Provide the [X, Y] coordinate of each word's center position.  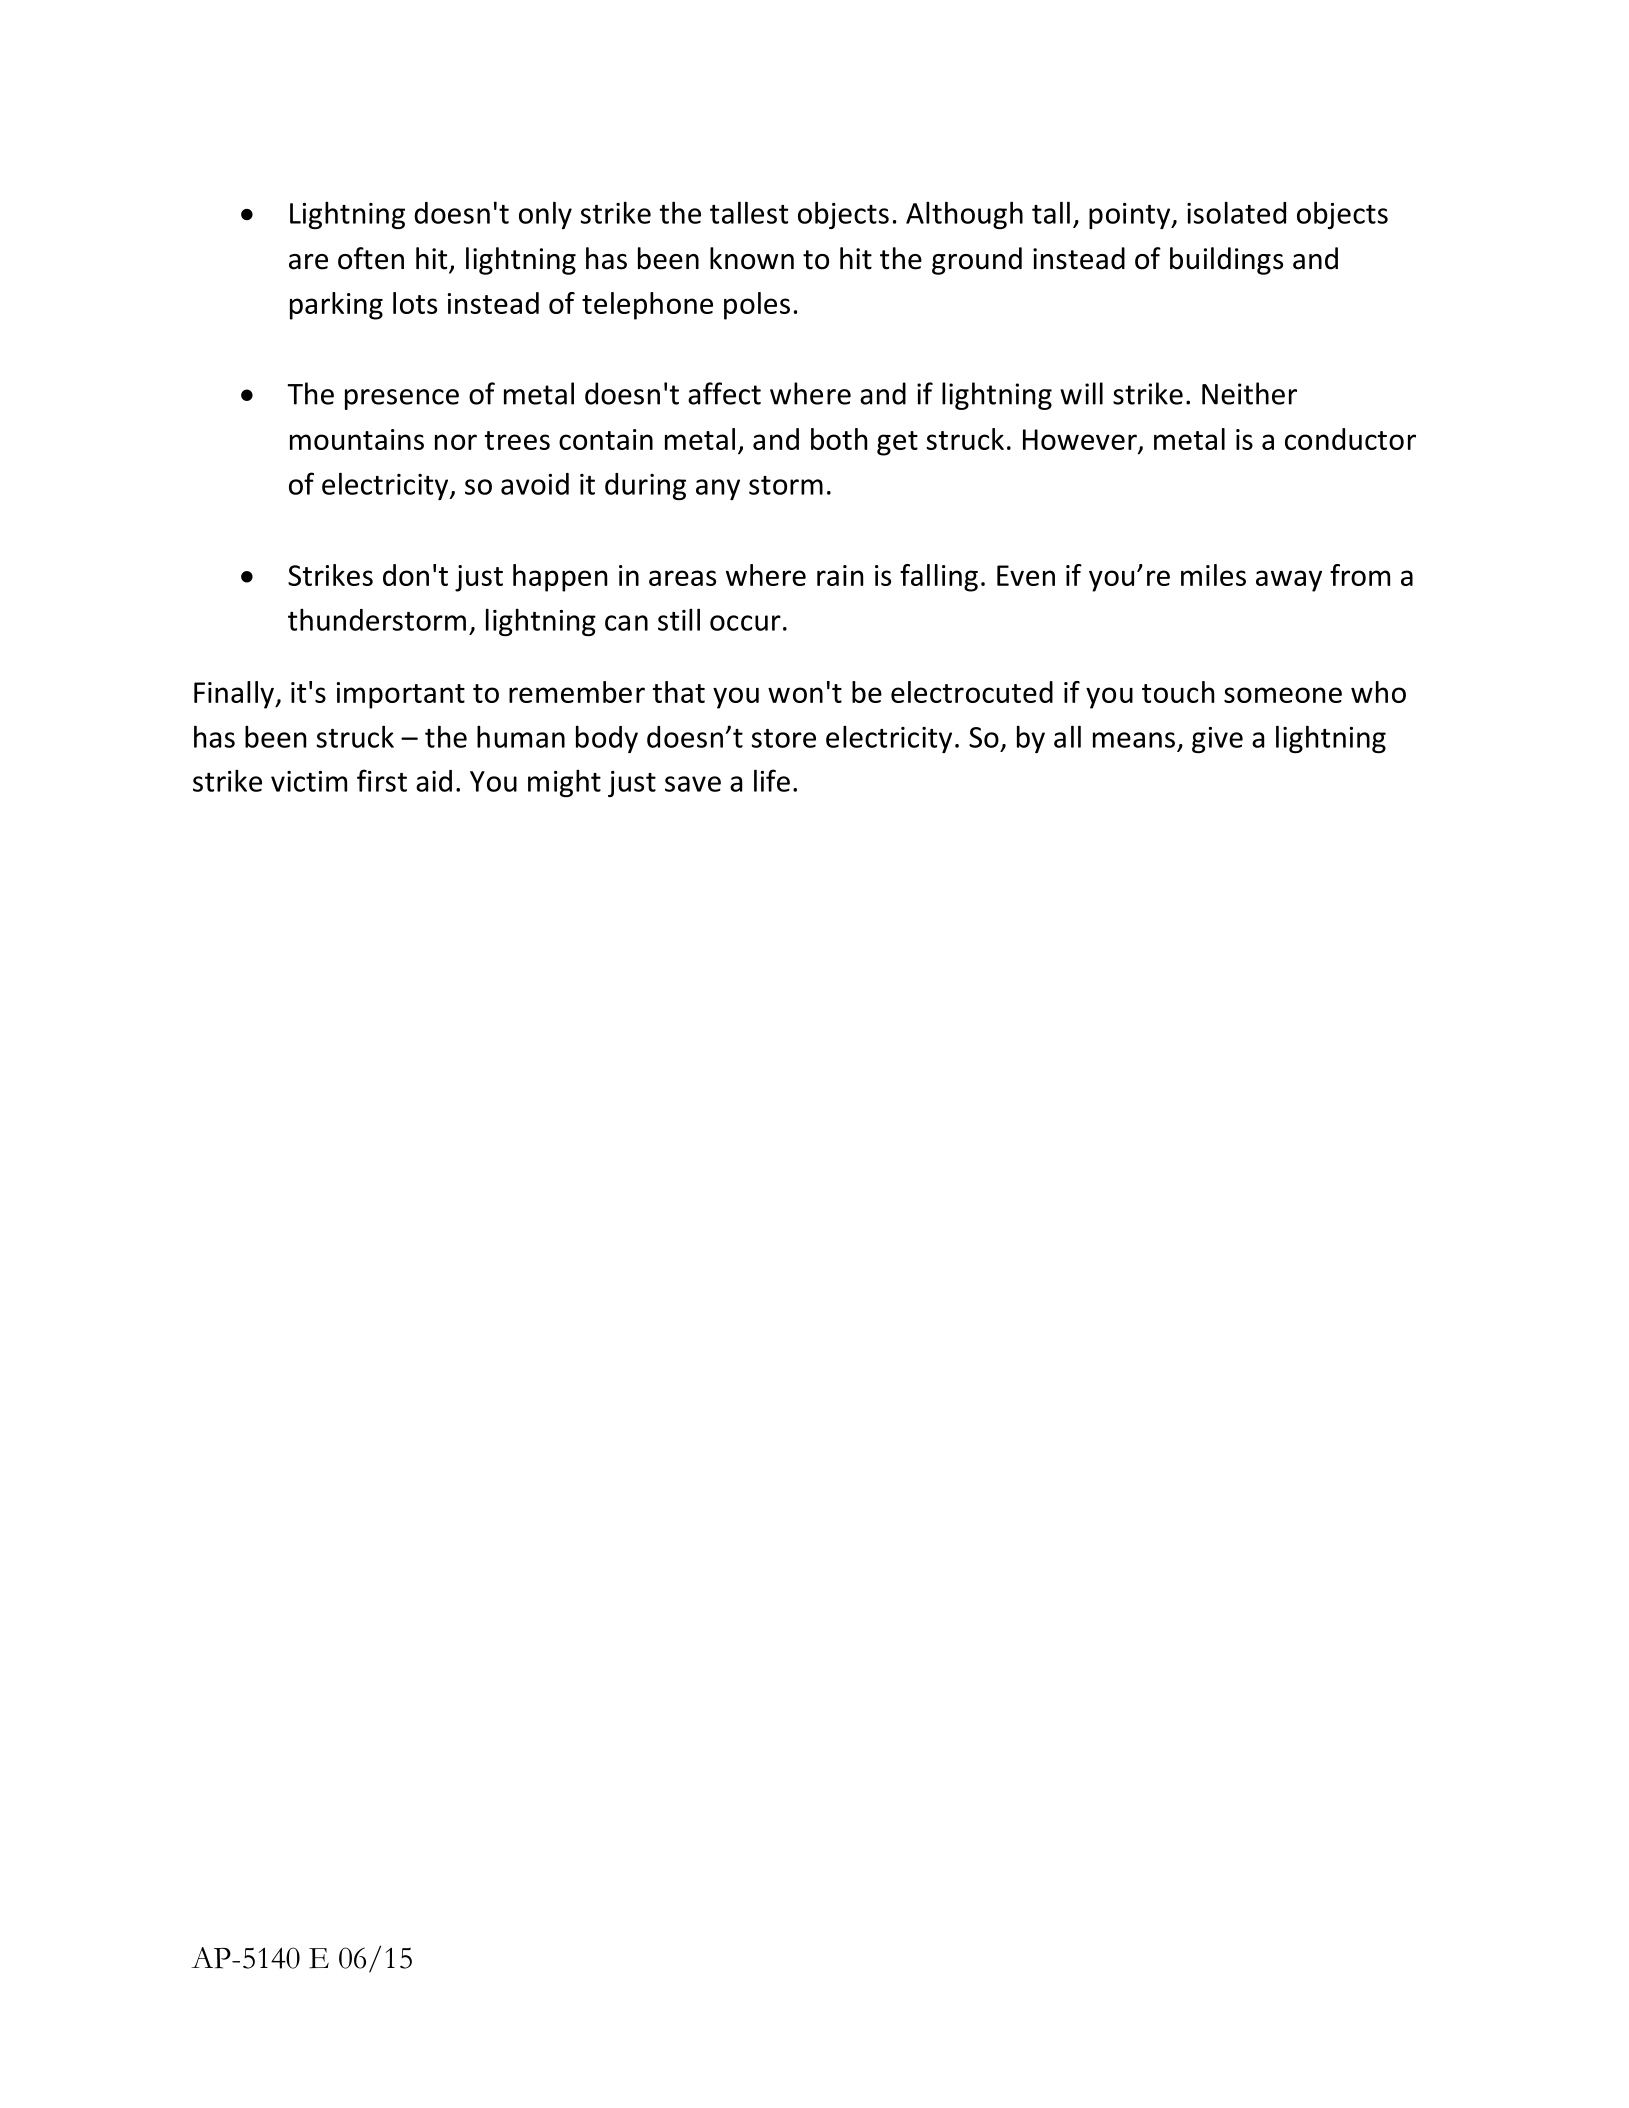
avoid [535, 484]
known [752, 258]
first [382, 780]
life [772, 780]
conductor [1350, 439]
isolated [1236, 212]
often [371, 258]
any [718, 489]
